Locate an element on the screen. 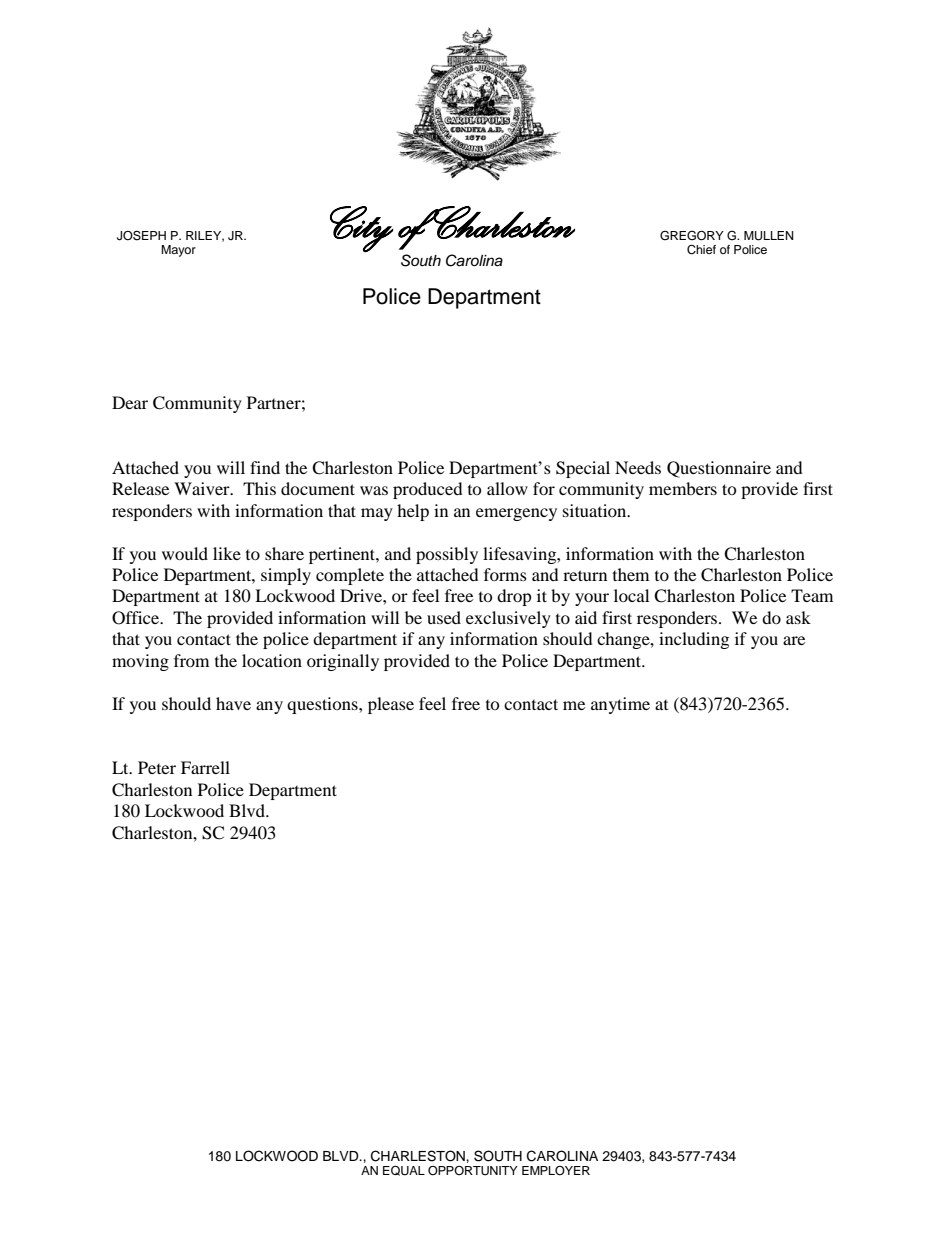 This screenshot has height=1233, width=952. Waiver is located at coordinates (203, 488).
